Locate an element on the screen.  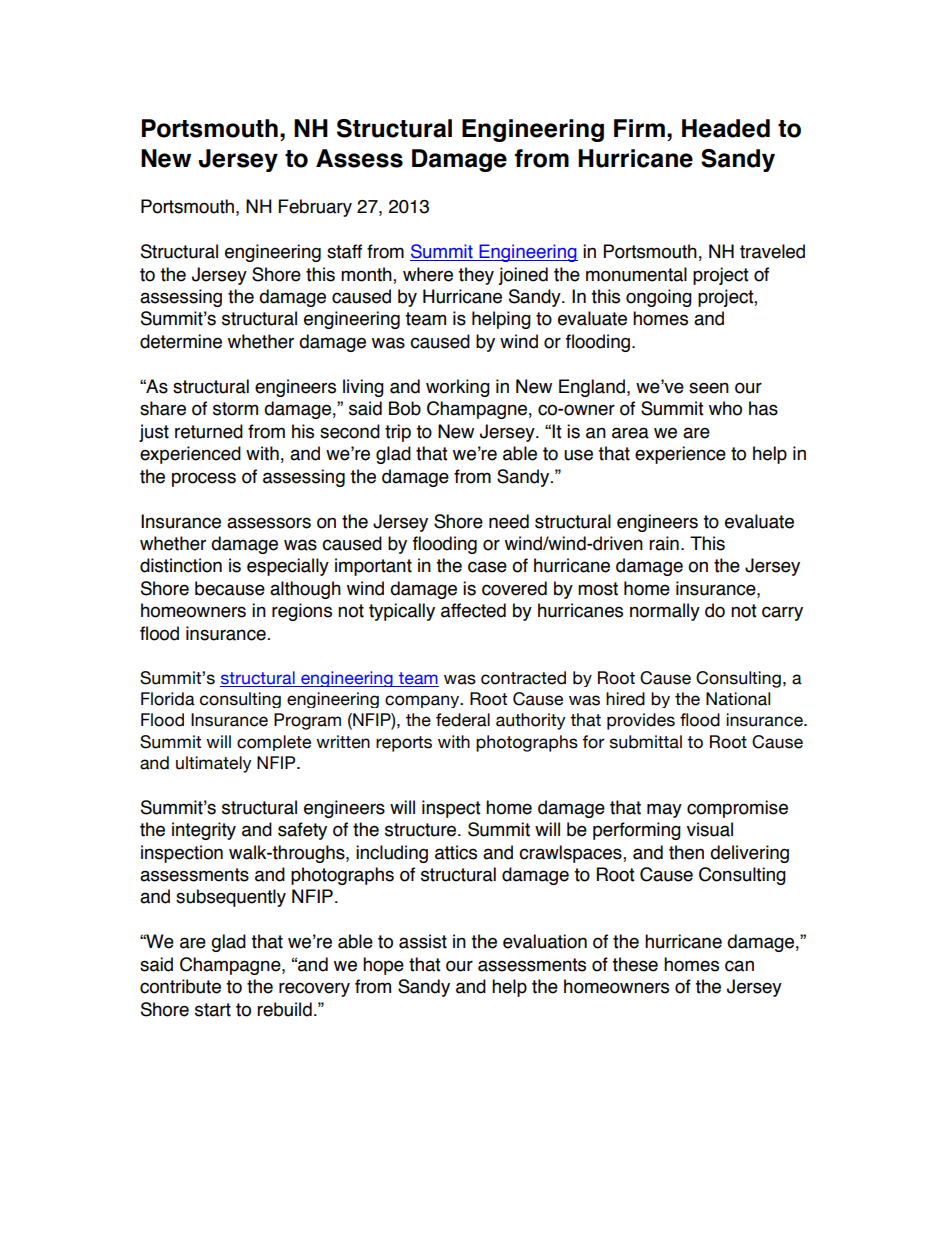
February is located at coordinates (315, 208).
